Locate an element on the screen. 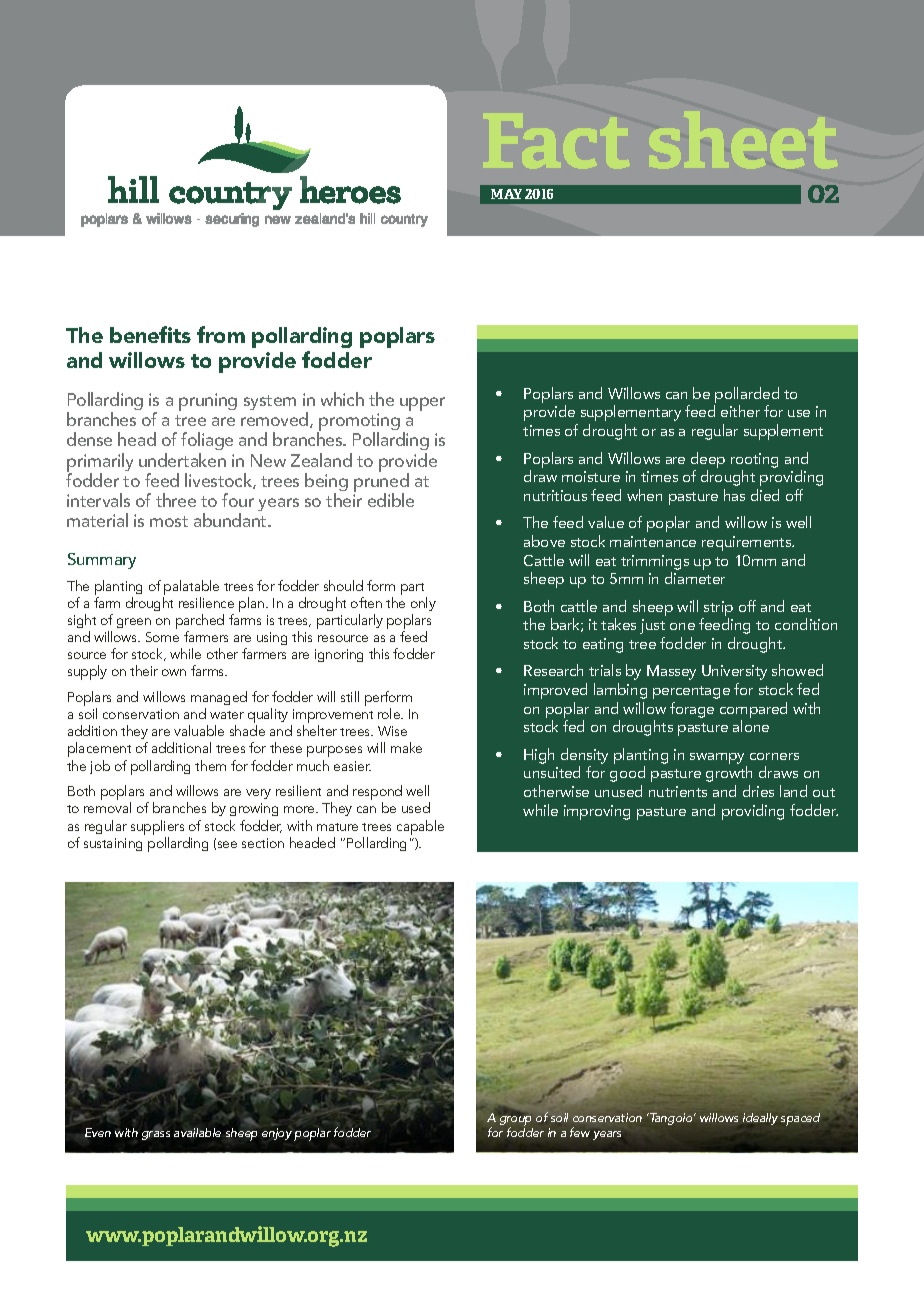 The height and width of the screenshot is (1308, 924). group is located at coordinates (515, 1122).
